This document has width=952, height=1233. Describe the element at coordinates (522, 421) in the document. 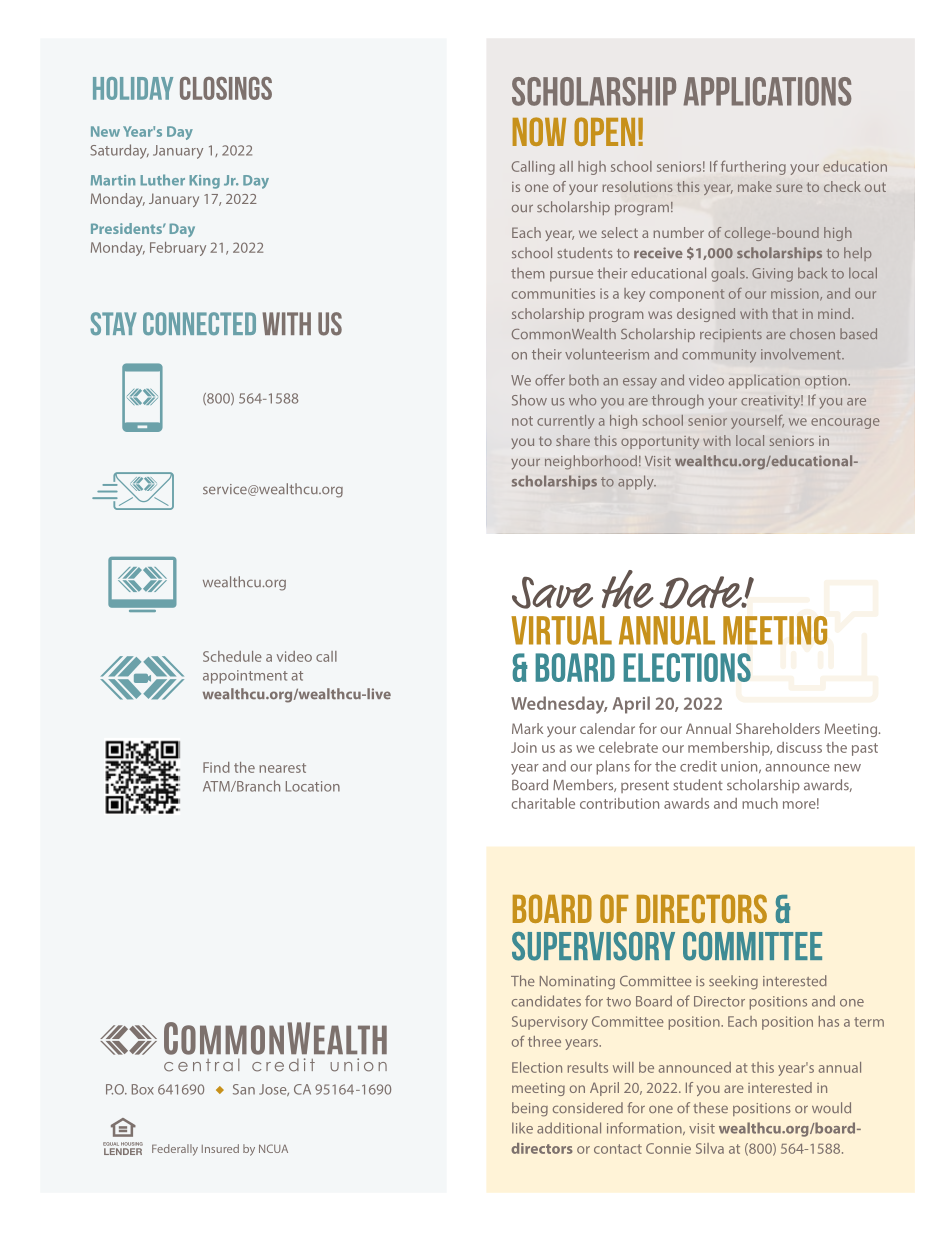

I see `not` at that location.
